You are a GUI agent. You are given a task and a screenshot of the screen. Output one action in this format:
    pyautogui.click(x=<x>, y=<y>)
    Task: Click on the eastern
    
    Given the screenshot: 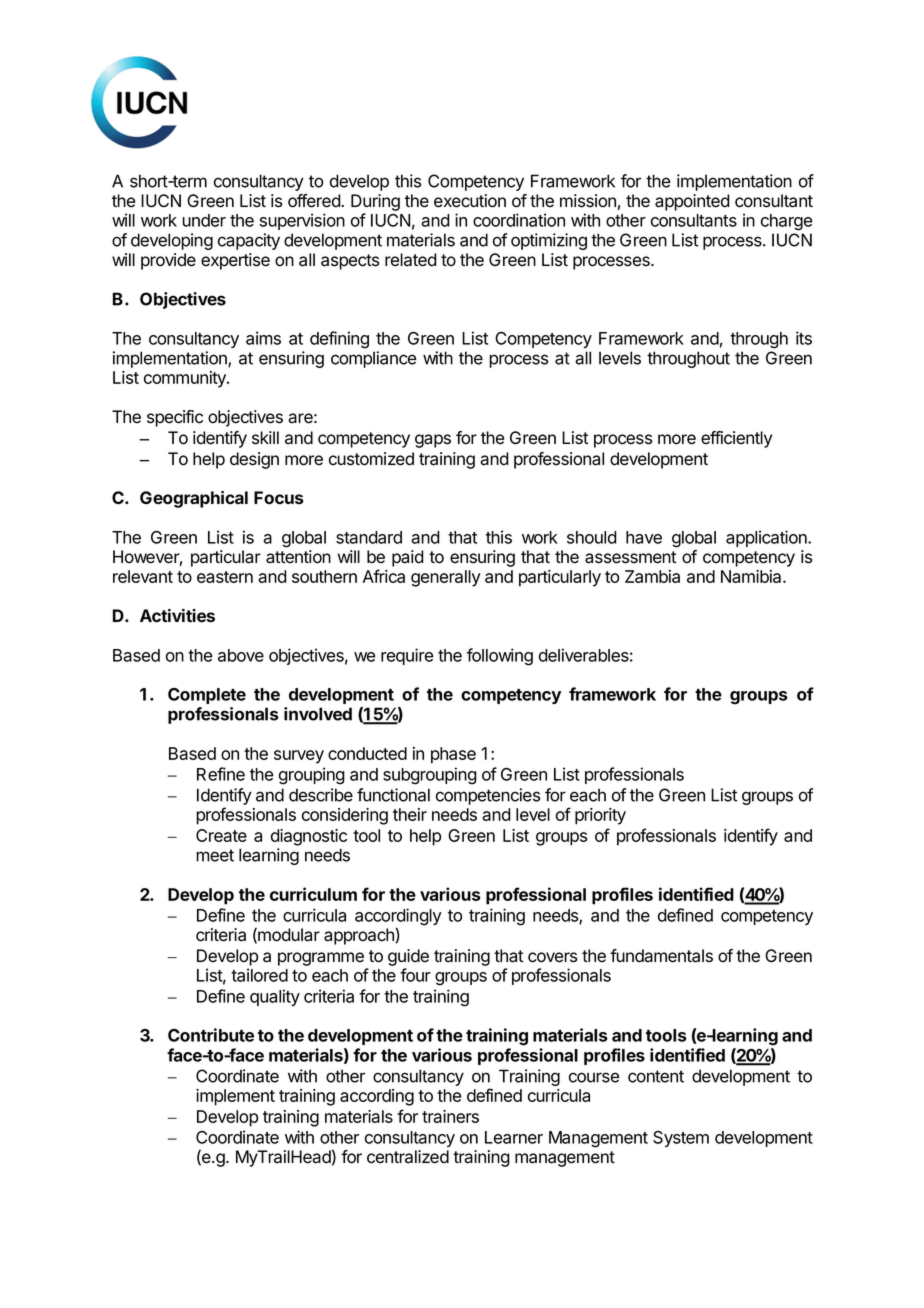 What is the action you would take?
    pyautogui.click(x=225, y=577)
